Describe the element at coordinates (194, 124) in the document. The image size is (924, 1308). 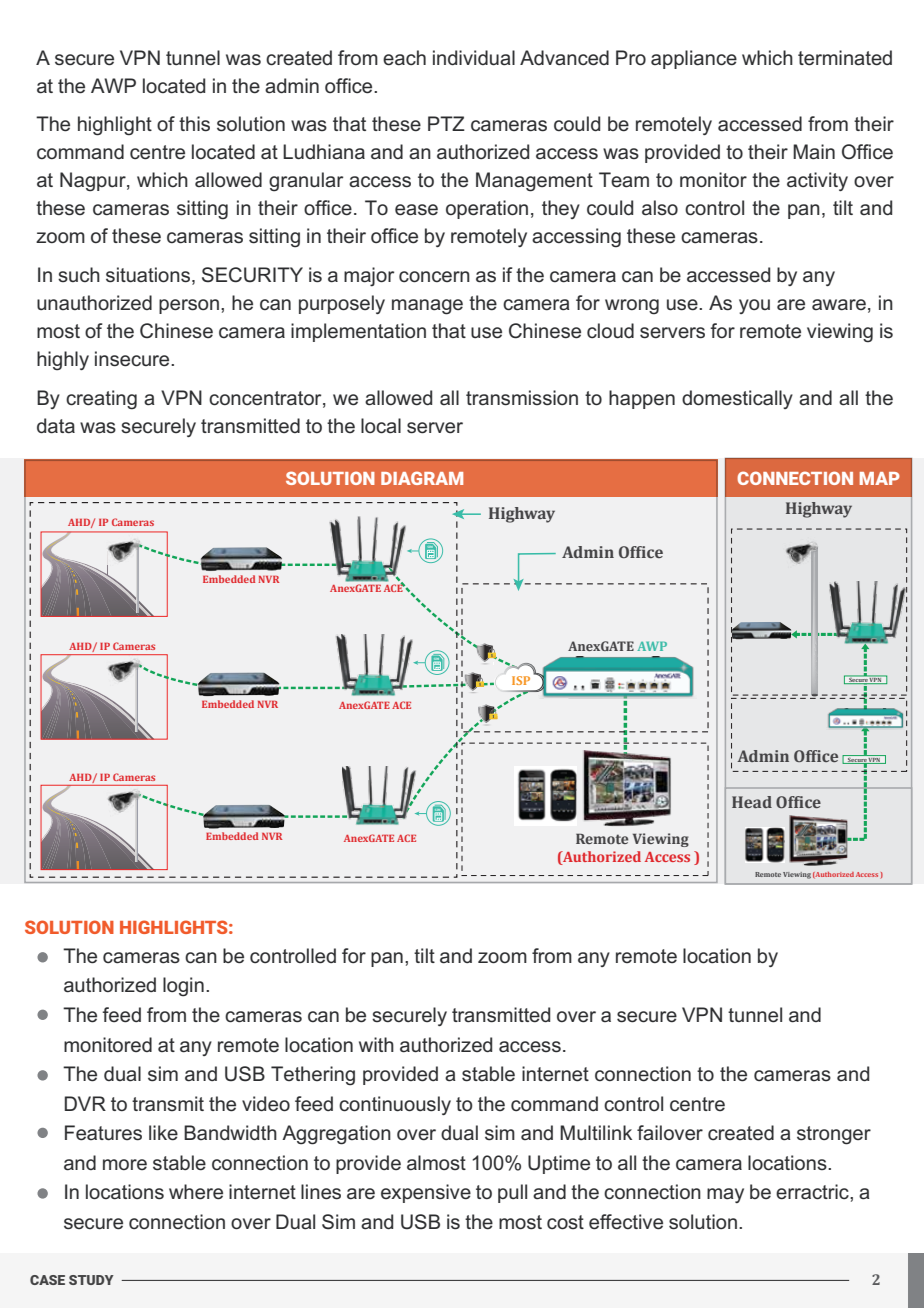
I see `this` at that location.
